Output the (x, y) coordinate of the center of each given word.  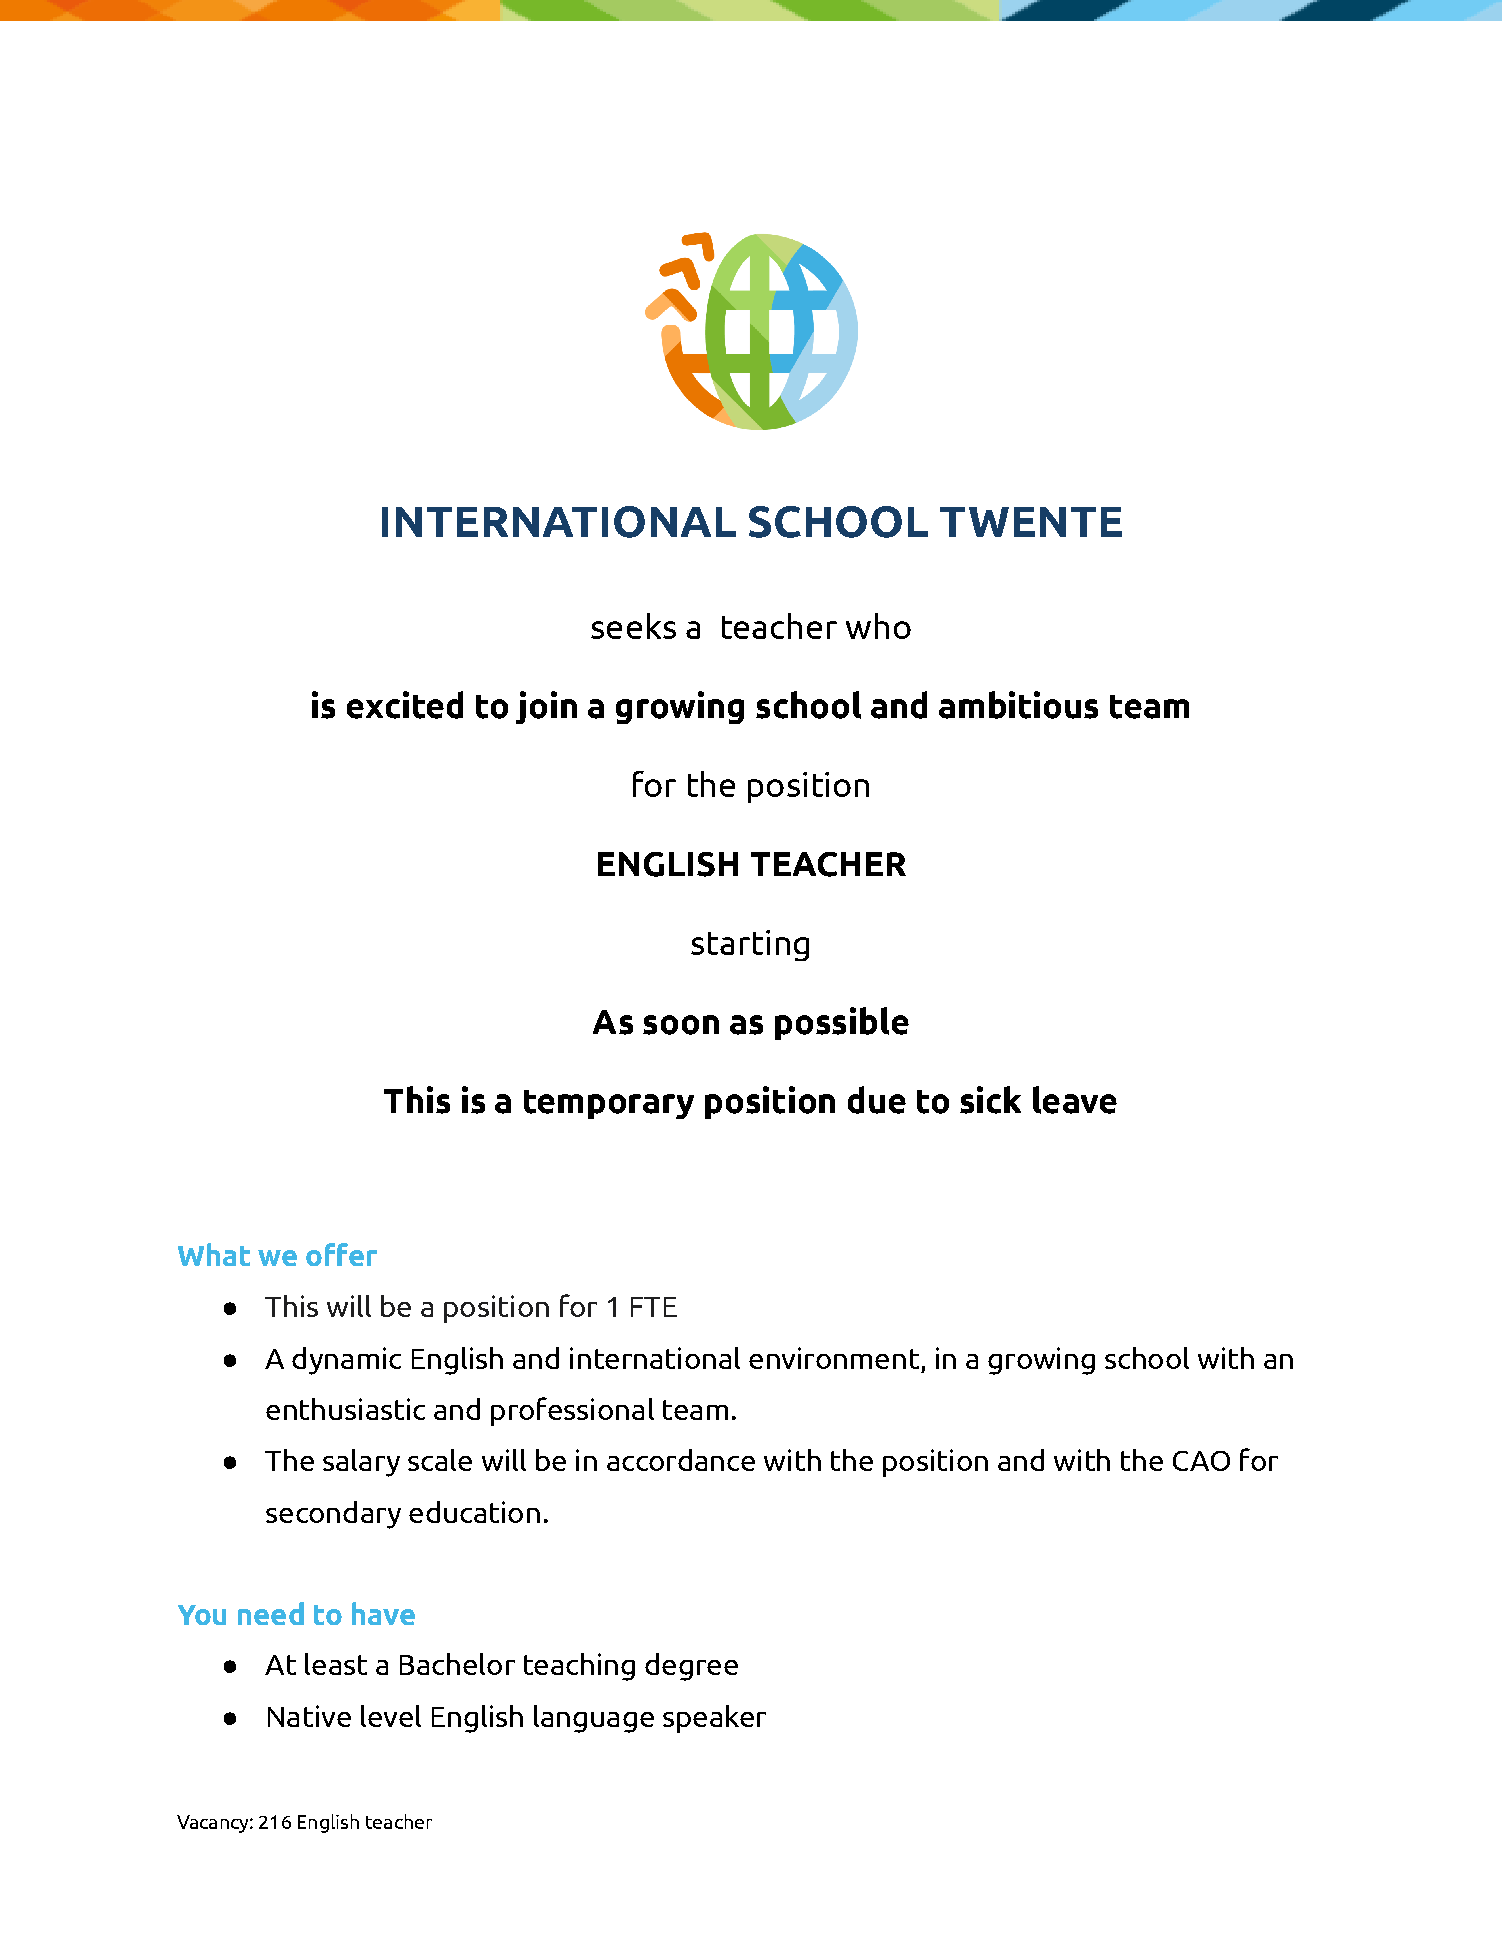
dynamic (346, 1361)
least (336, 1664)
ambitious (1018, 705)
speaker (714, 1719)
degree (691, 1667)
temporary (609, 1104)
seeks (633, 626)
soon (681, 1025)
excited (405, 705)
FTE (654, 1307)
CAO (1201, 1461)
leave (1075, 1100)
